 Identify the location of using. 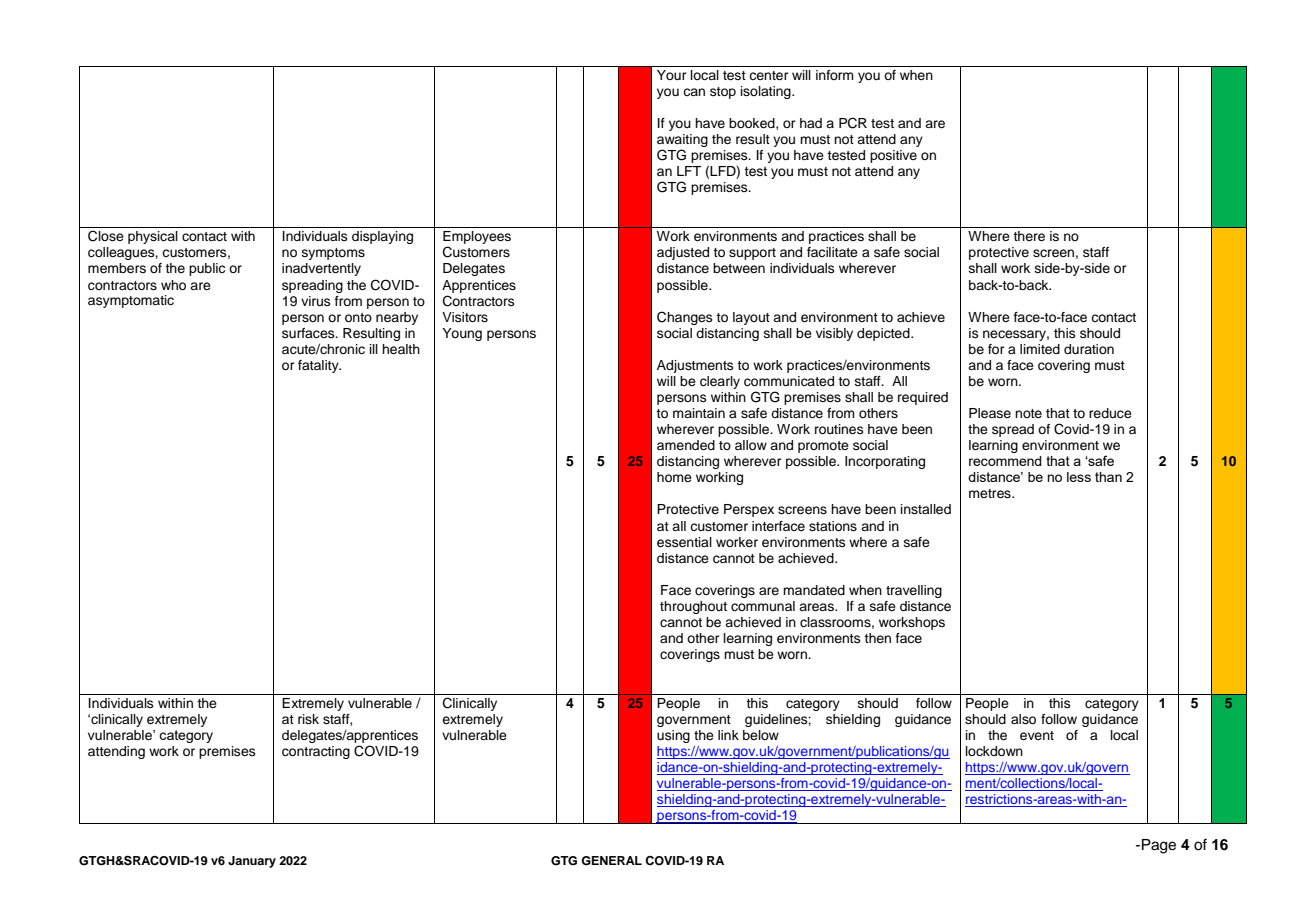
(673, 736).
